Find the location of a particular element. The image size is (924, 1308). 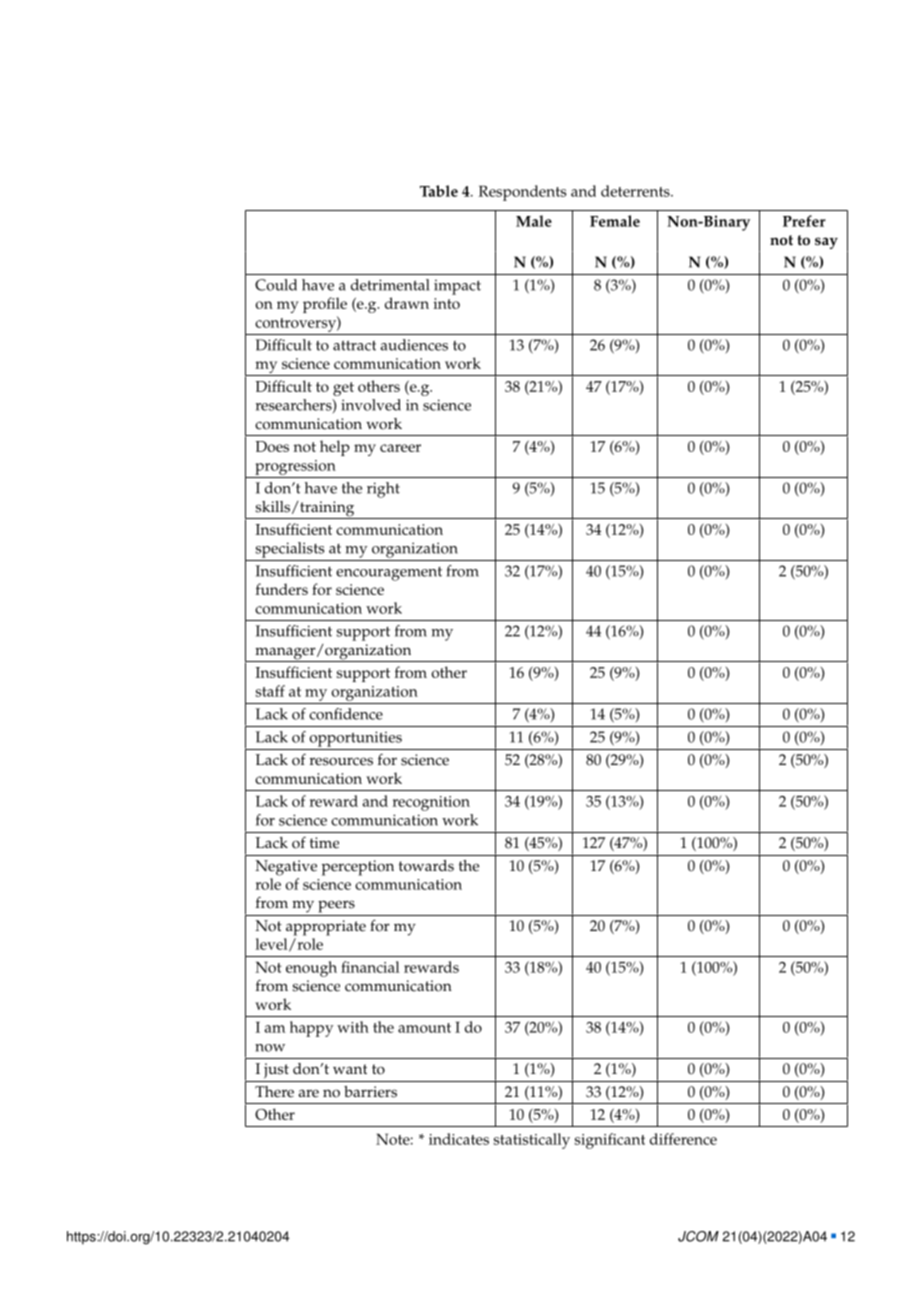

recognition is located at coordinates (431, 803).
